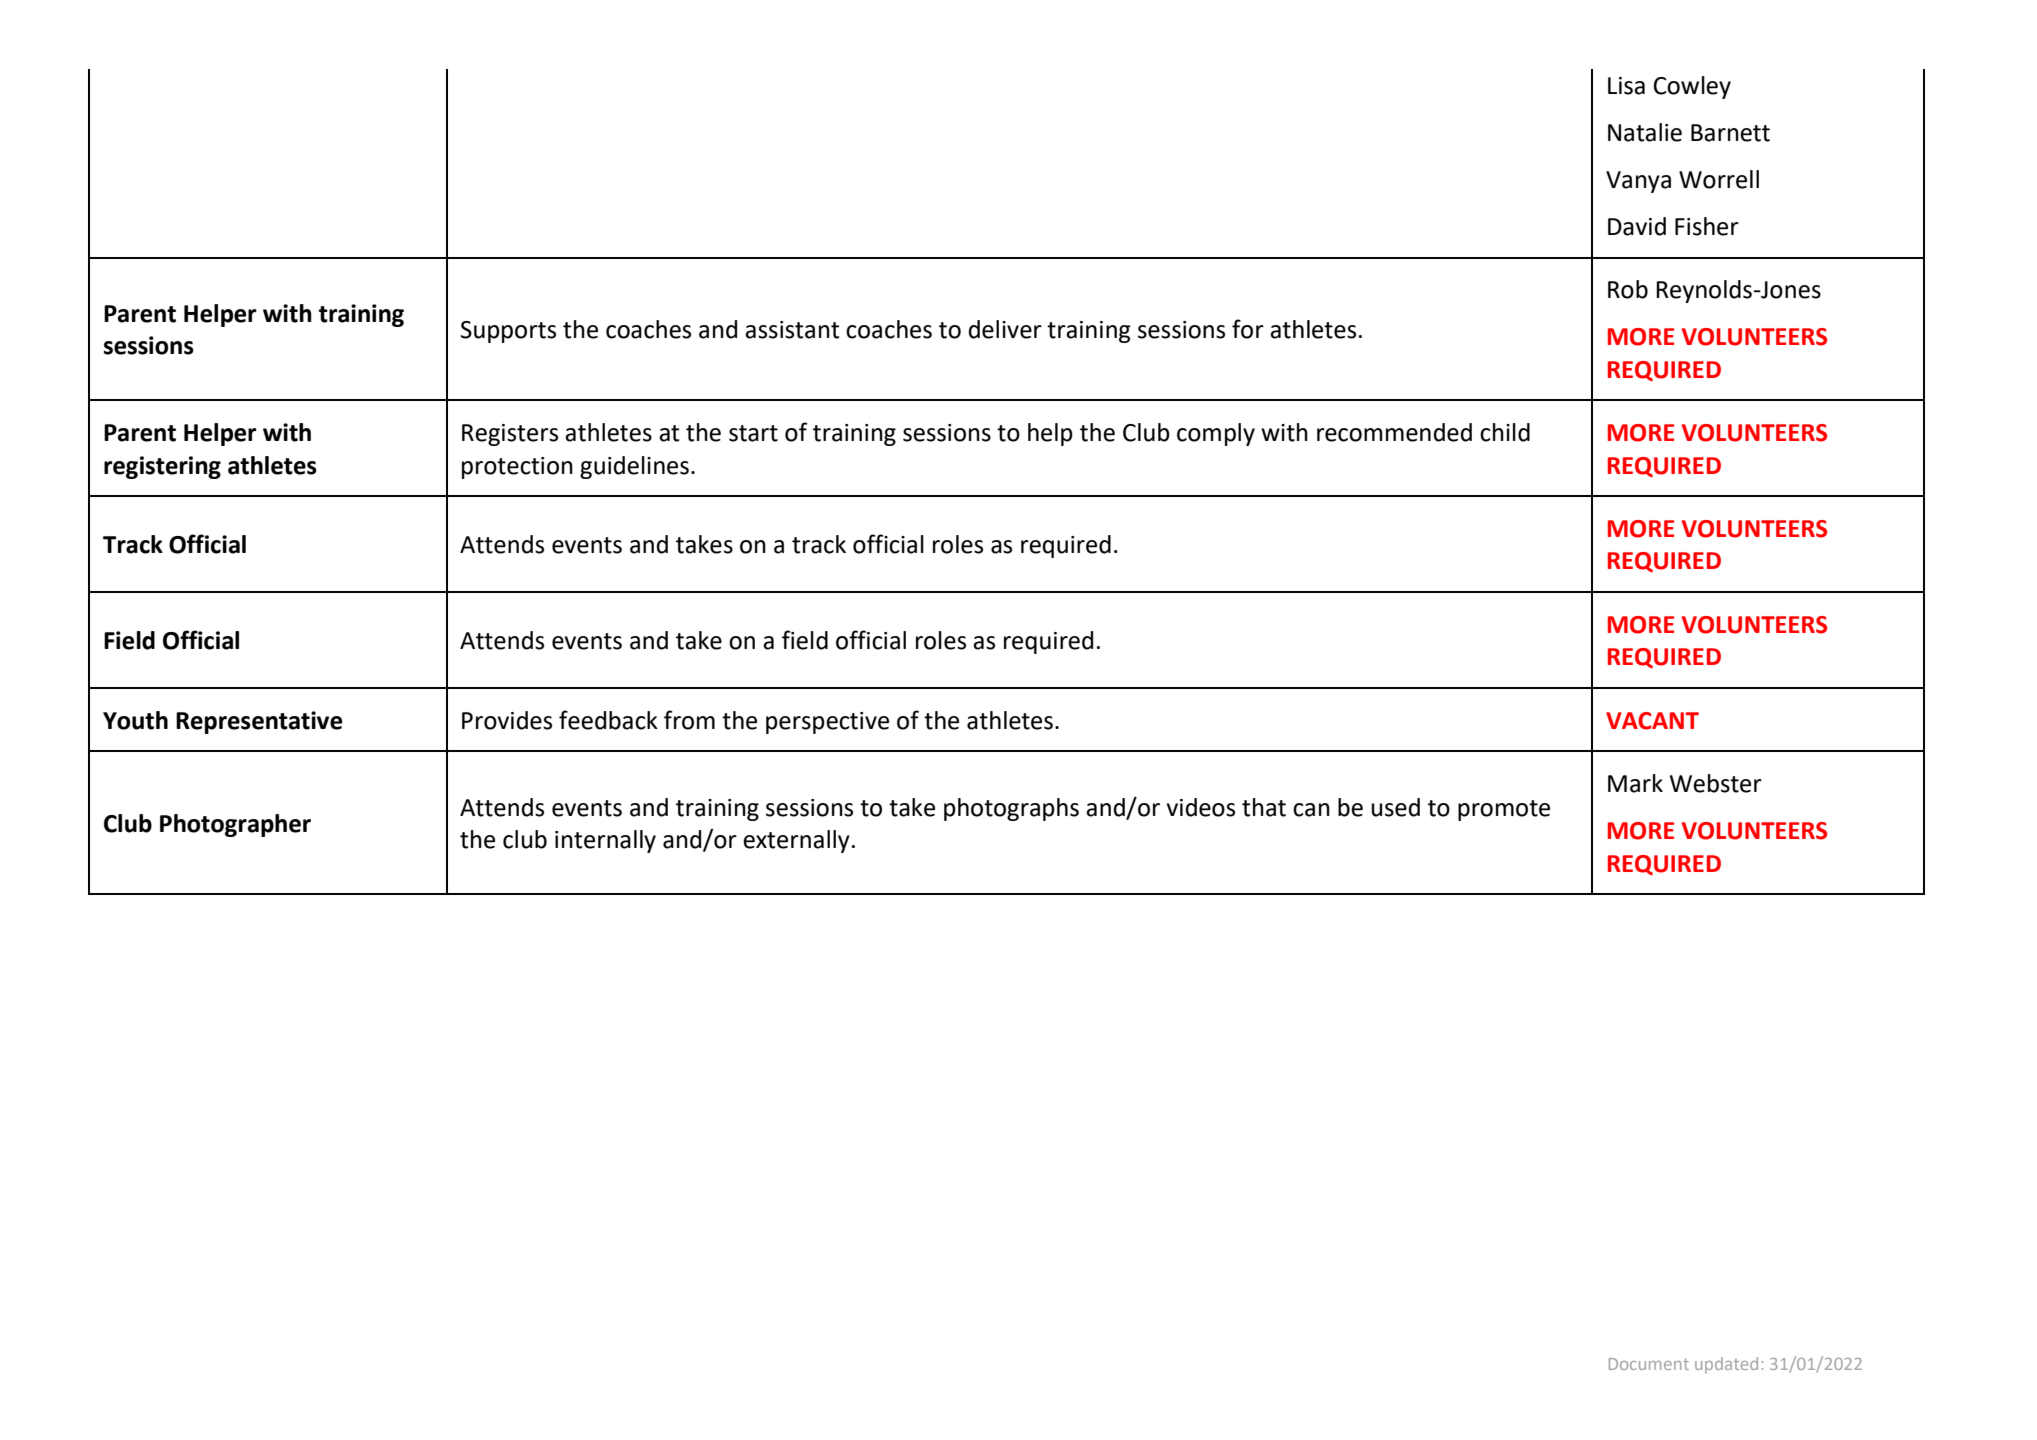  Describe the element at coordinates (605, 841) in the image. I see `internally` at that location.
